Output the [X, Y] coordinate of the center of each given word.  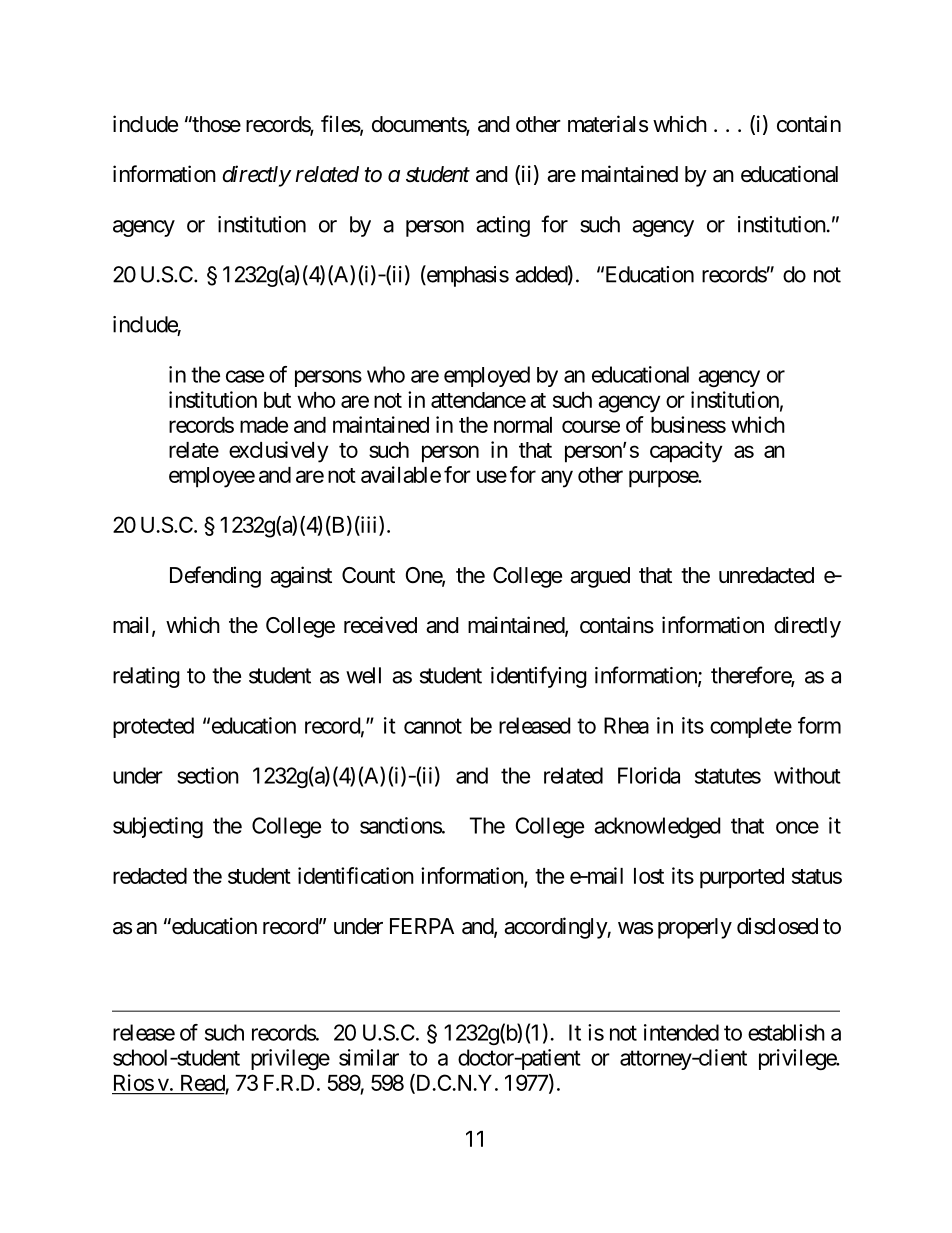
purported [742, 878]
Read [203, 1083]
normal [523, 425]
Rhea [626, 725]
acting [503, 226]
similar [369, 1057]
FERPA [422, 926]
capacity [686, 452]
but [277, 400]
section [208, 775]
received [380, 625]
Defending [215, 577]
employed [487, 376]
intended [681, 1032]
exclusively [278, 452]
